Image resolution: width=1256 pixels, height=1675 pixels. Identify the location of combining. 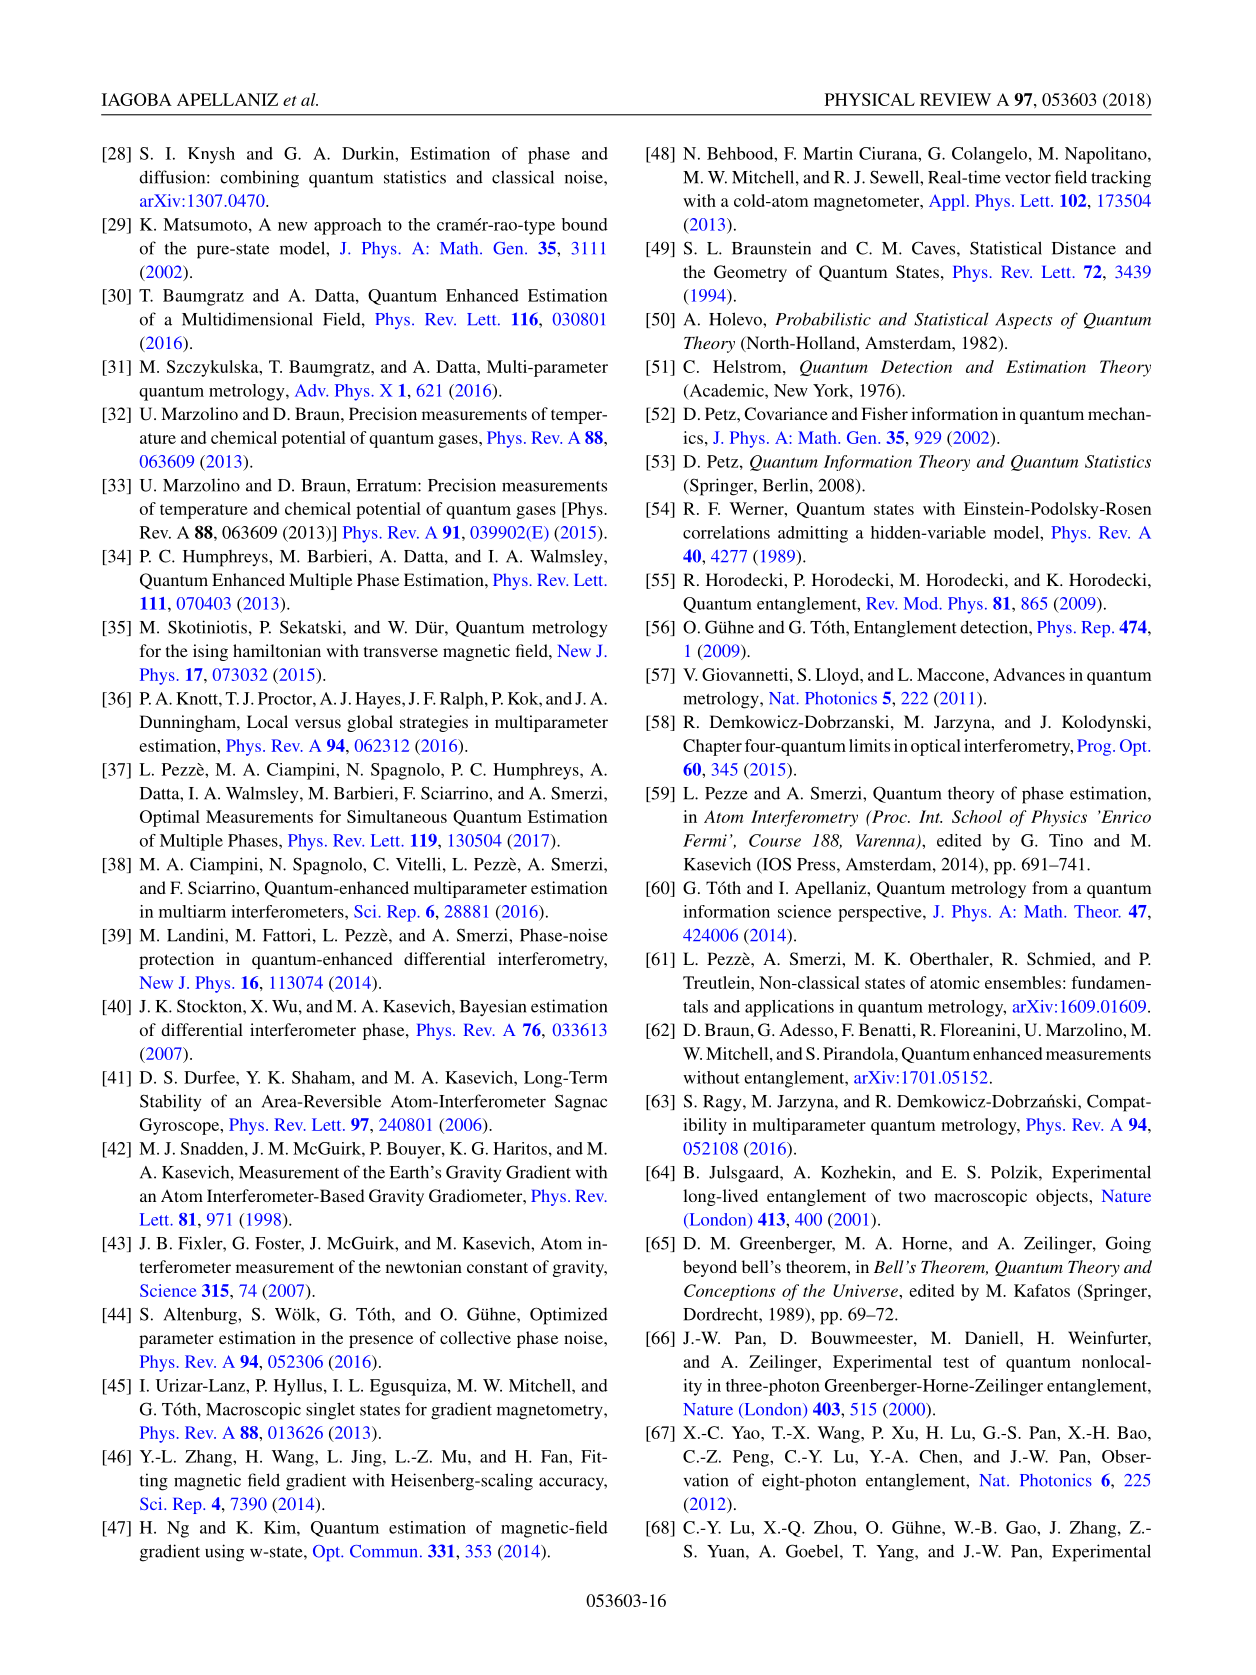
(259, 179).
